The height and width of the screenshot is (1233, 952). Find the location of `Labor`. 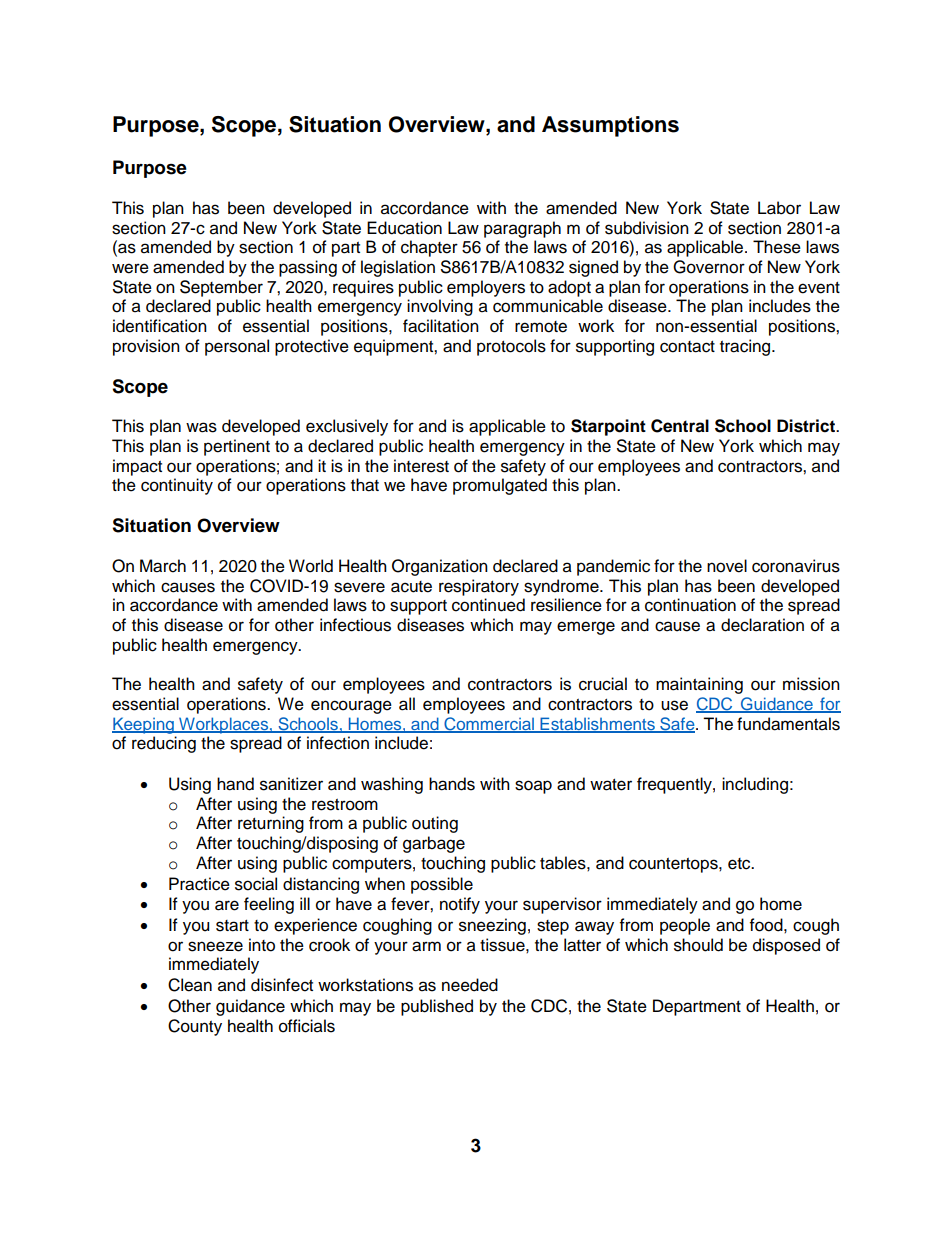

Labor is located at coordinates (779, 208).
